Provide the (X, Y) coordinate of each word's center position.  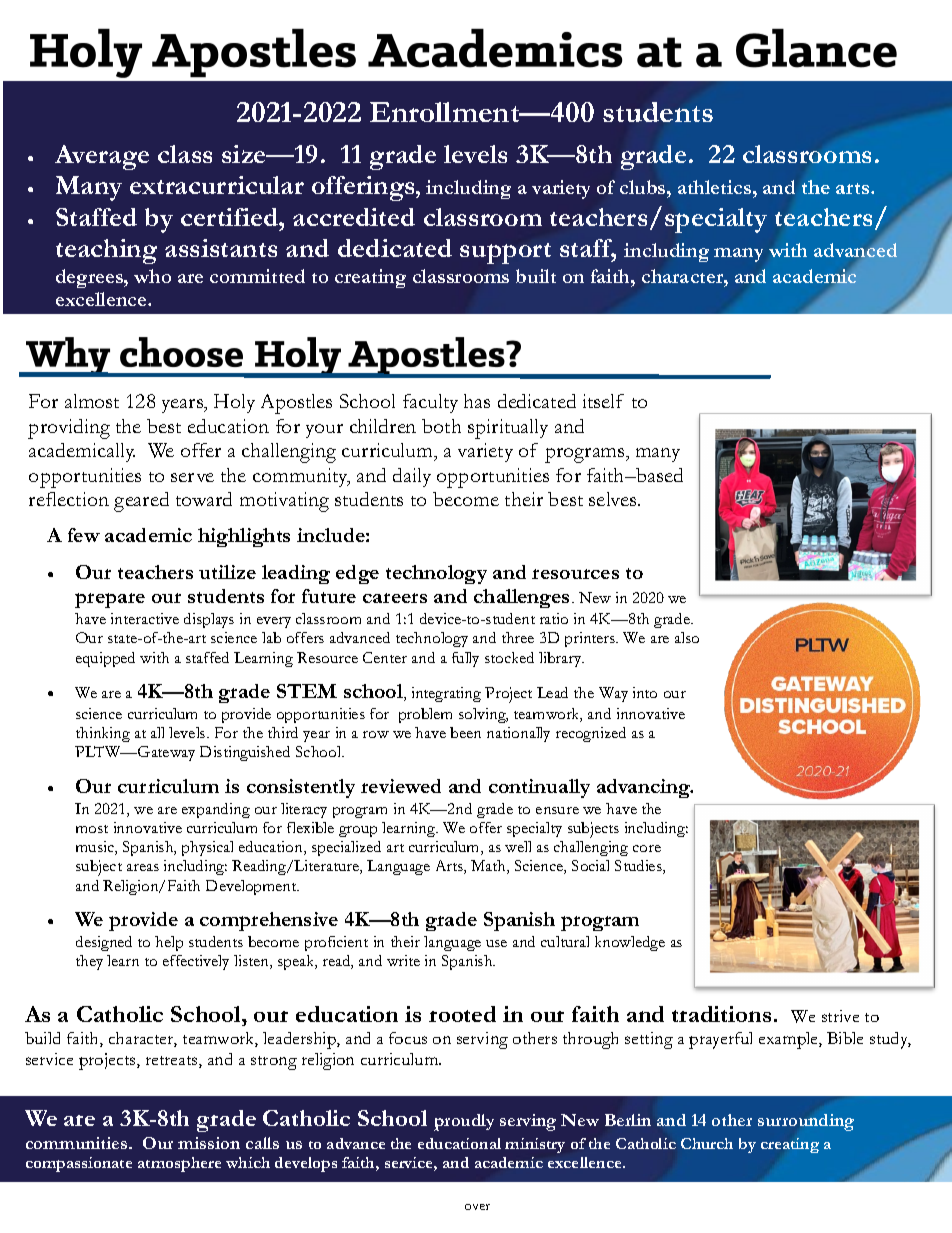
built (536, 276)
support (505, 253)
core (647, 848)
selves (614, 499)
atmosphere (179, 1164)
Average (102, 157)
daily (412, 477)
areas (143, 867)
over (477, 1207)
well (518, 846)
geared (141, 502)
